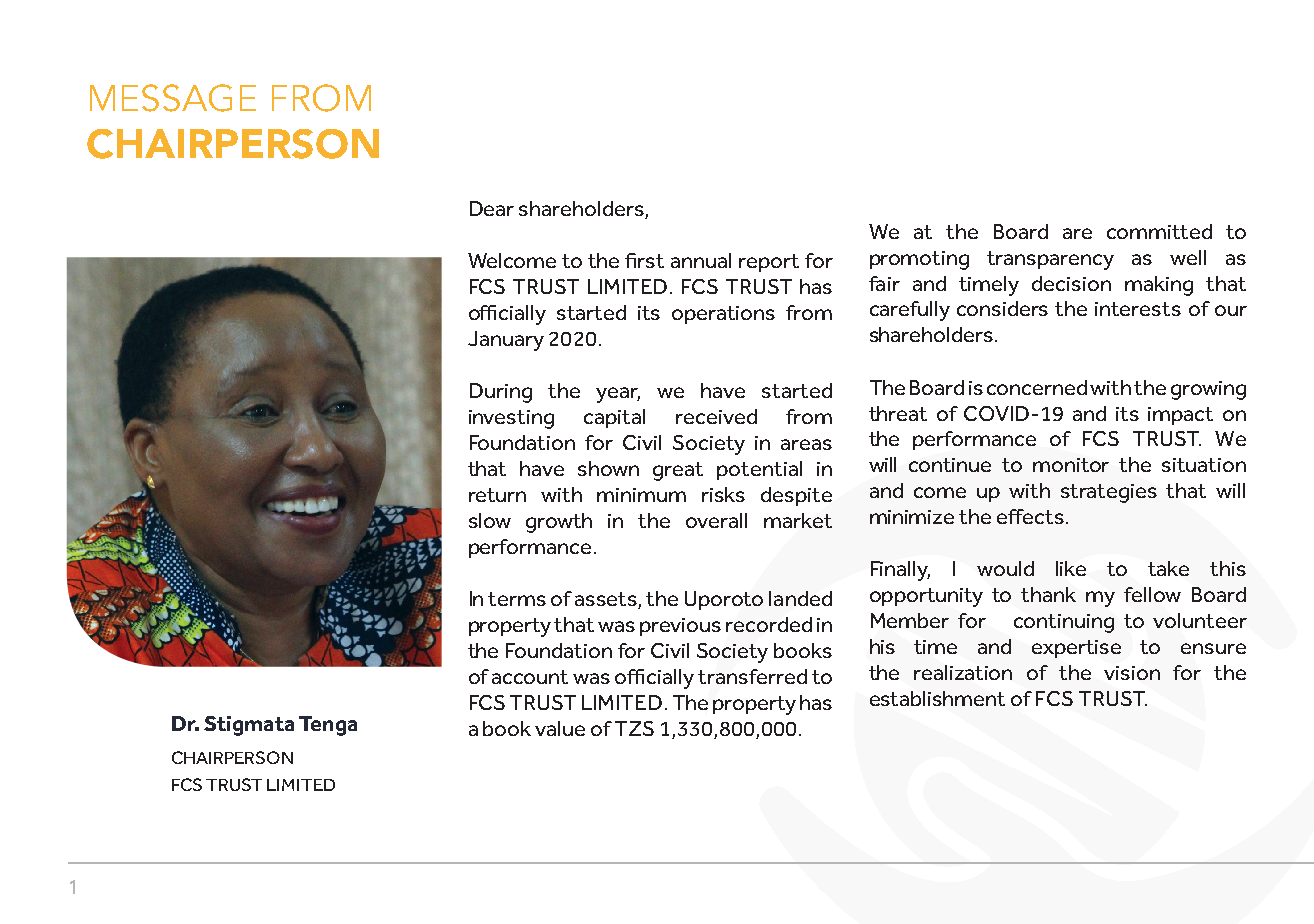 The image size is (1314, 924). I want to click on received, so click(716, 416).
